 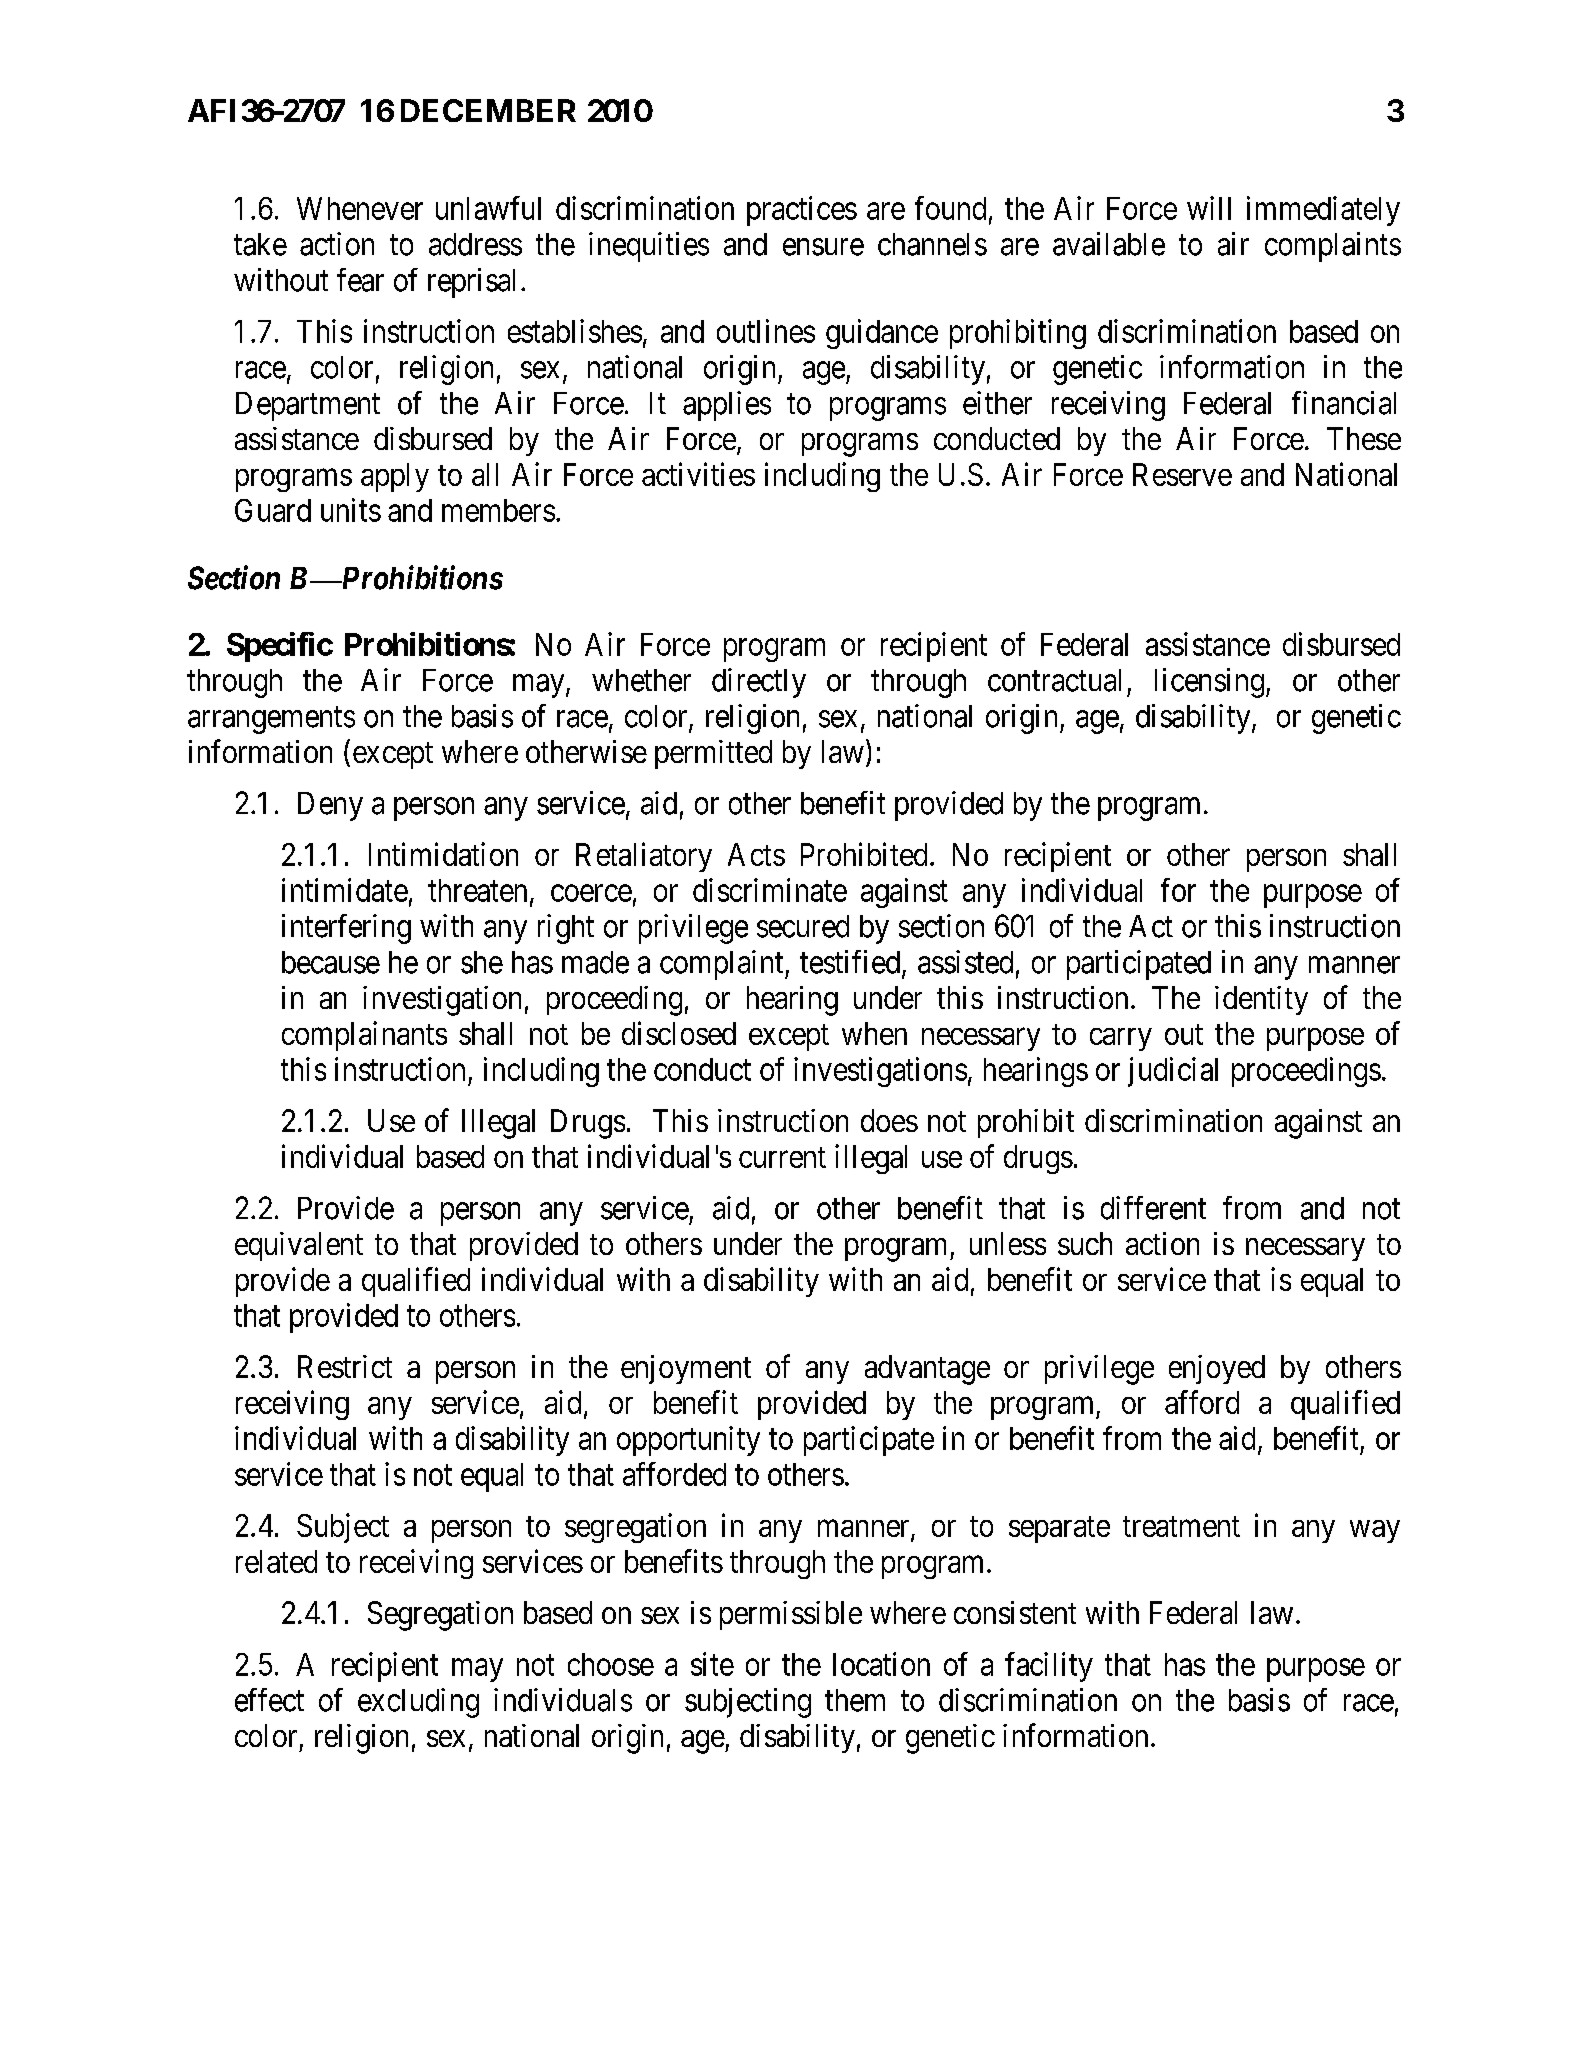 I want to click on excluding, so click(x=418, y=1703).
